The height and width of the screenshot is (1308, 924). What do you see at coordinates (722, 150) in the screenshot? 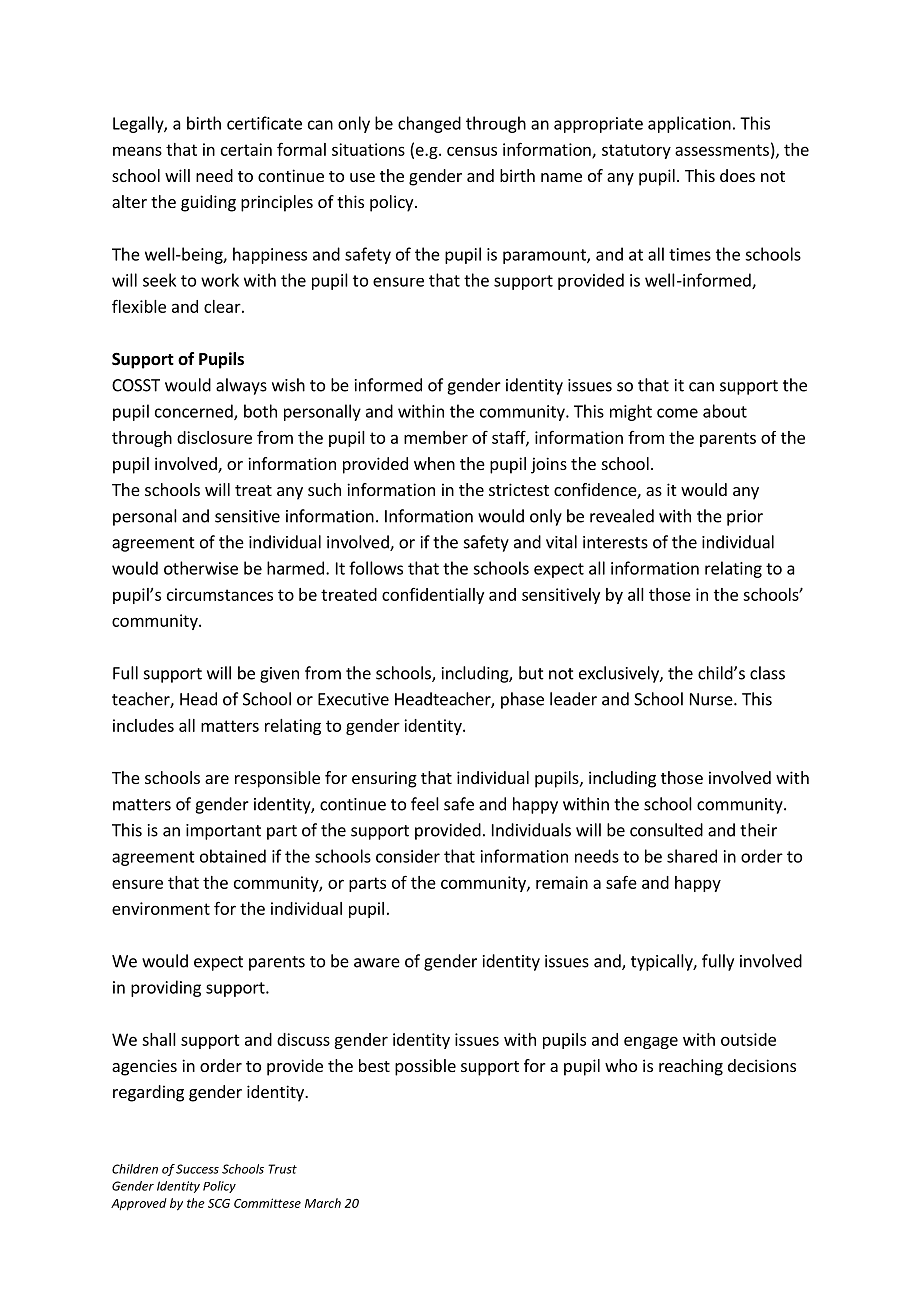
I see `assessments` at bounding box center [722, 150].
